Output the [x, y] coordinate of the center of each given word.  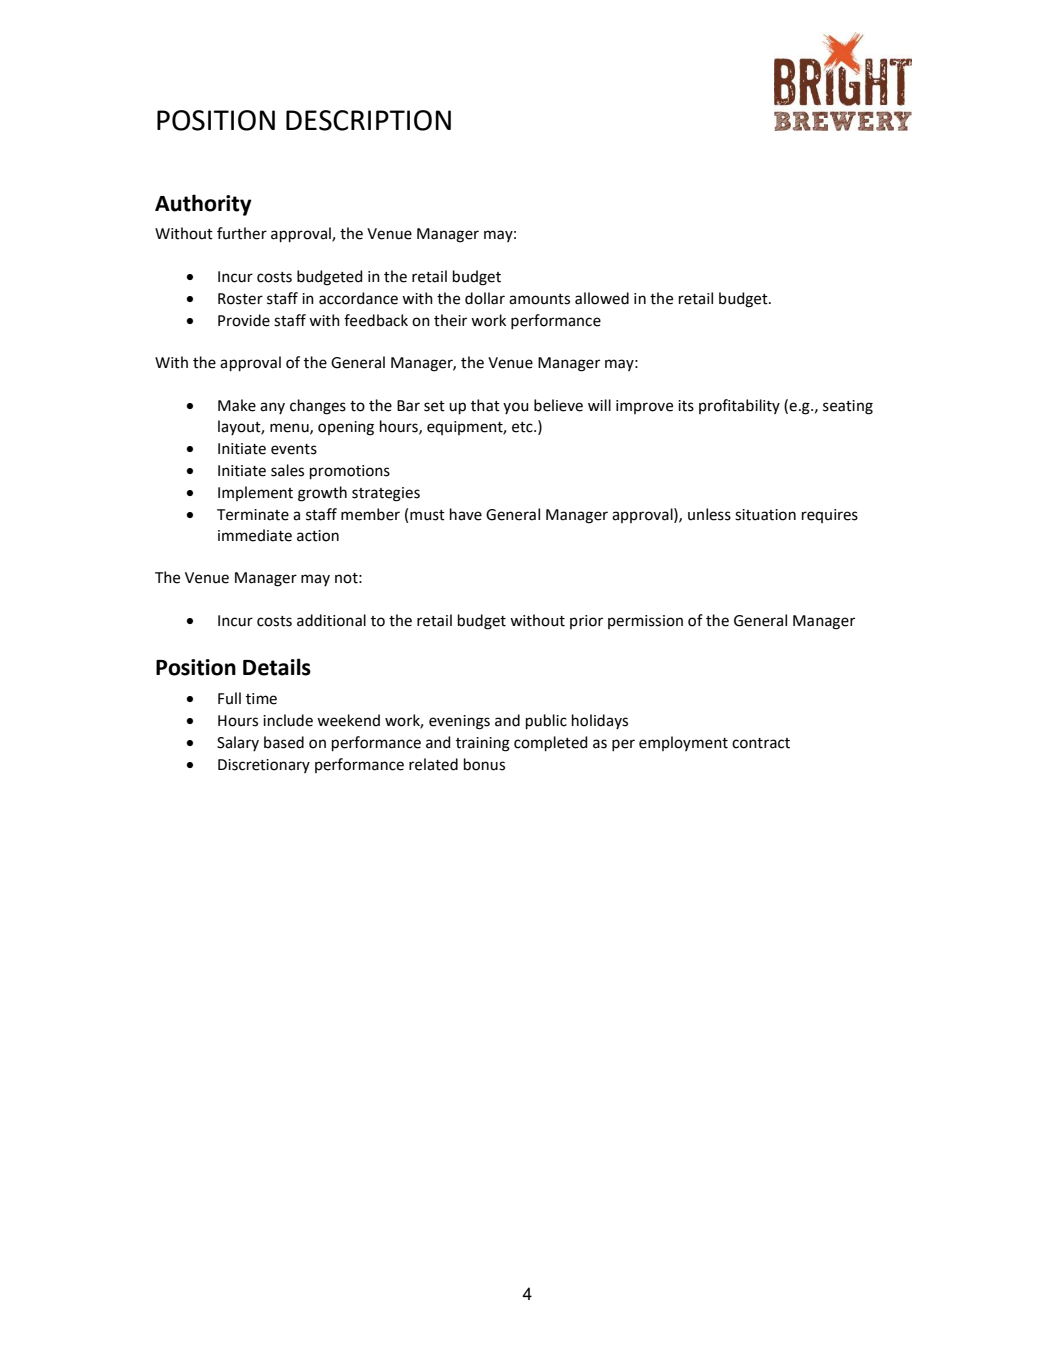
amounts [539, 299]
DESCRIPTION [368, 120]
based [284, 742]
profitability [739, 406]
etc [523, 427]
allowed [602, 298]
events [294, 449]
